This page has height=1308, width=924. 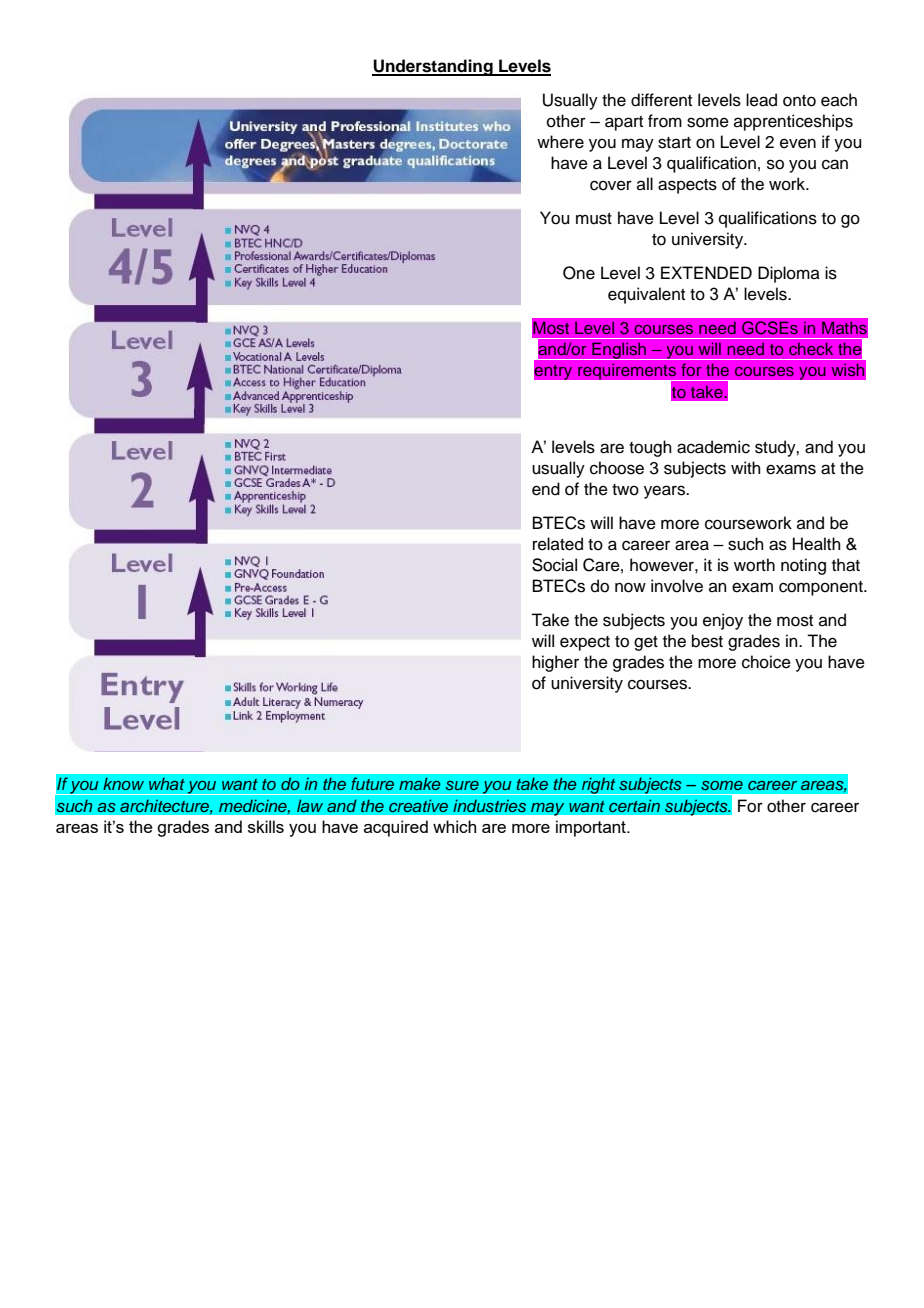 I want to click on what, so click(x=167, y=783).
